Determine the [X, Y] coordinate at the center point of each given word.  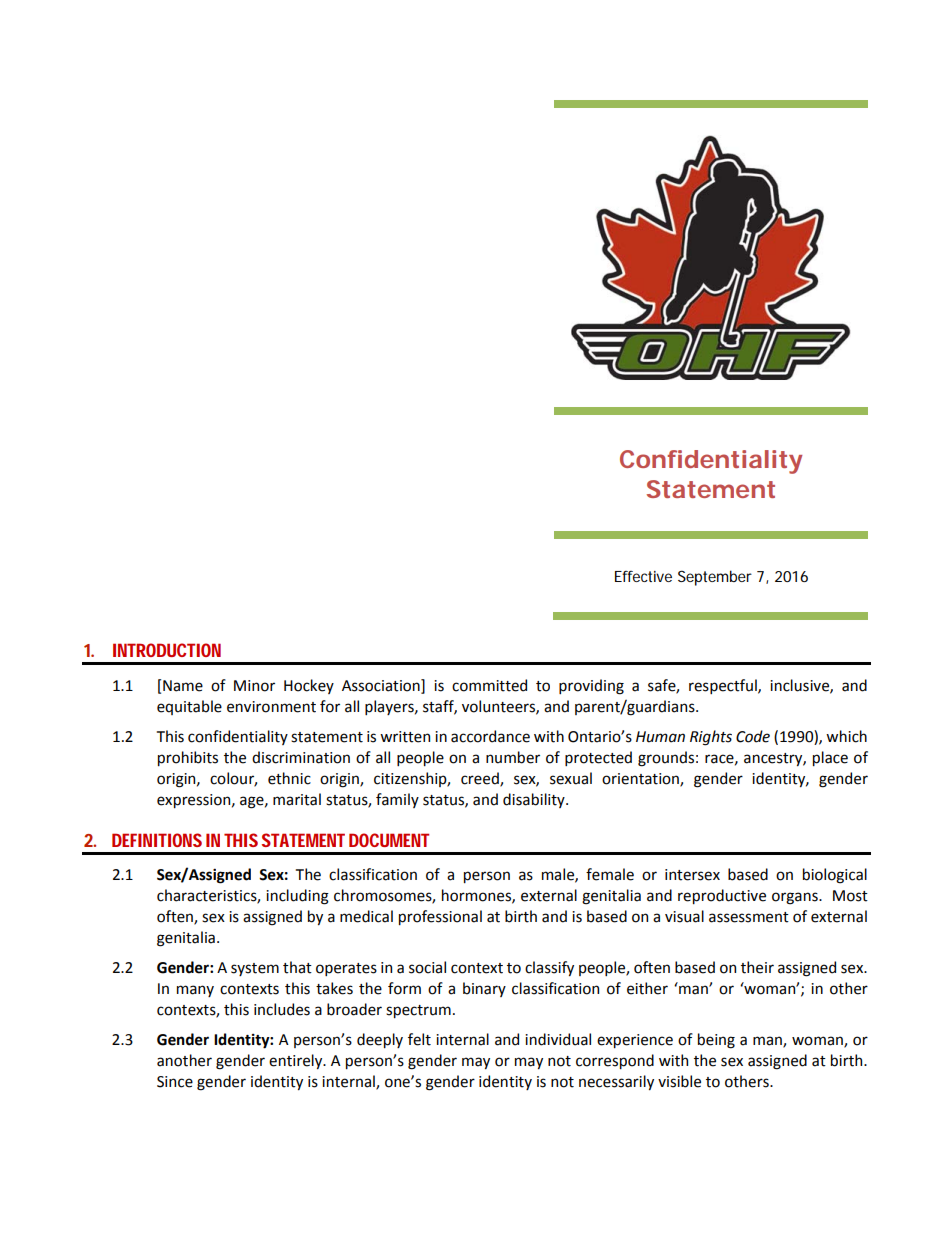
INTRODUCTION [167, 650]
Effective [643, 576]
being [716, 1041]
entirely [297, 1061]
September [715, 578]
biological [835, 876]
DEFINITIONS [157, 840]
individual [558, 1039]
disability [535, 800]
